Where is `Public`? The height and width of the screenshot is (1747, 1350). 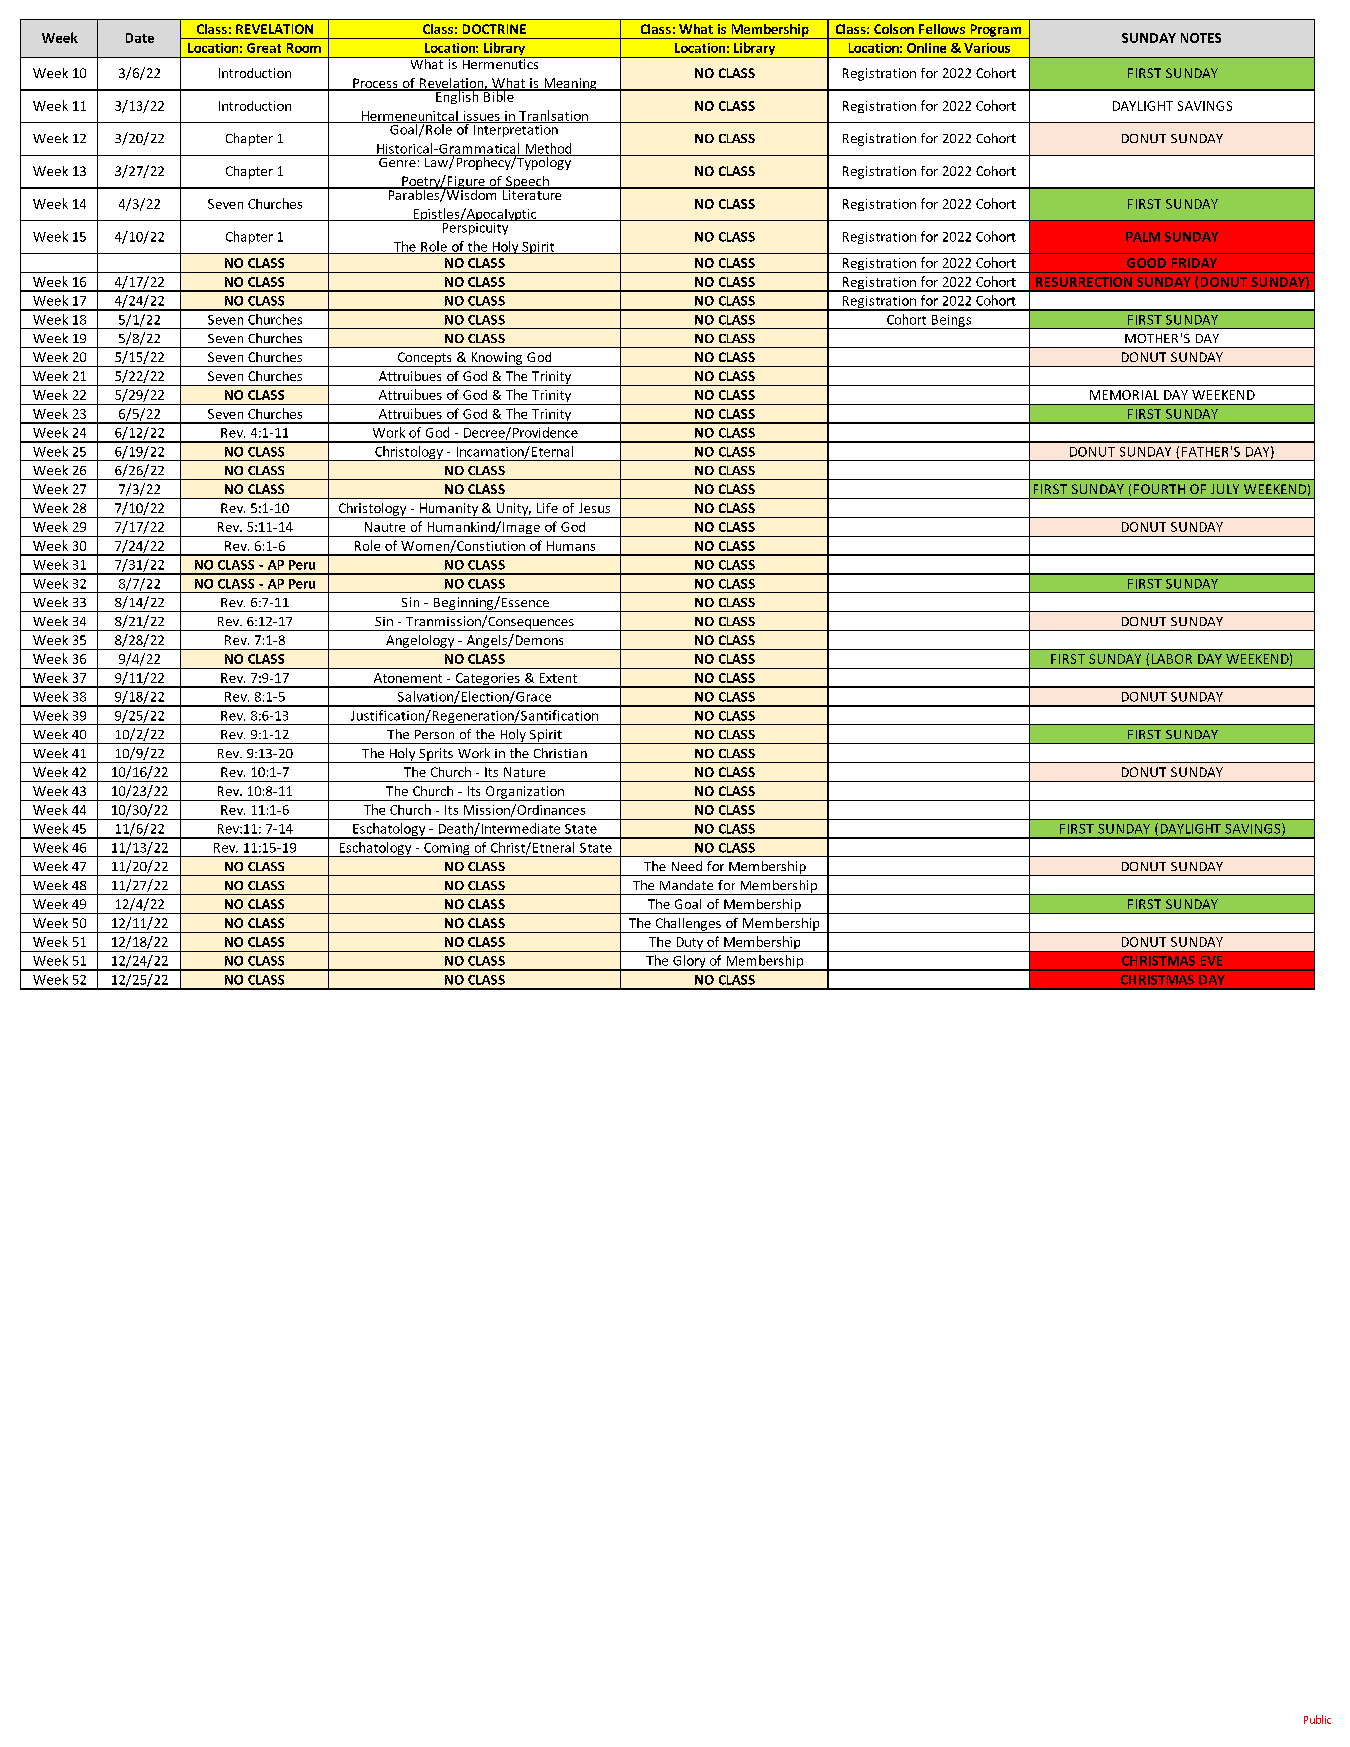
Public is located at coordinates (1317, 1719).
